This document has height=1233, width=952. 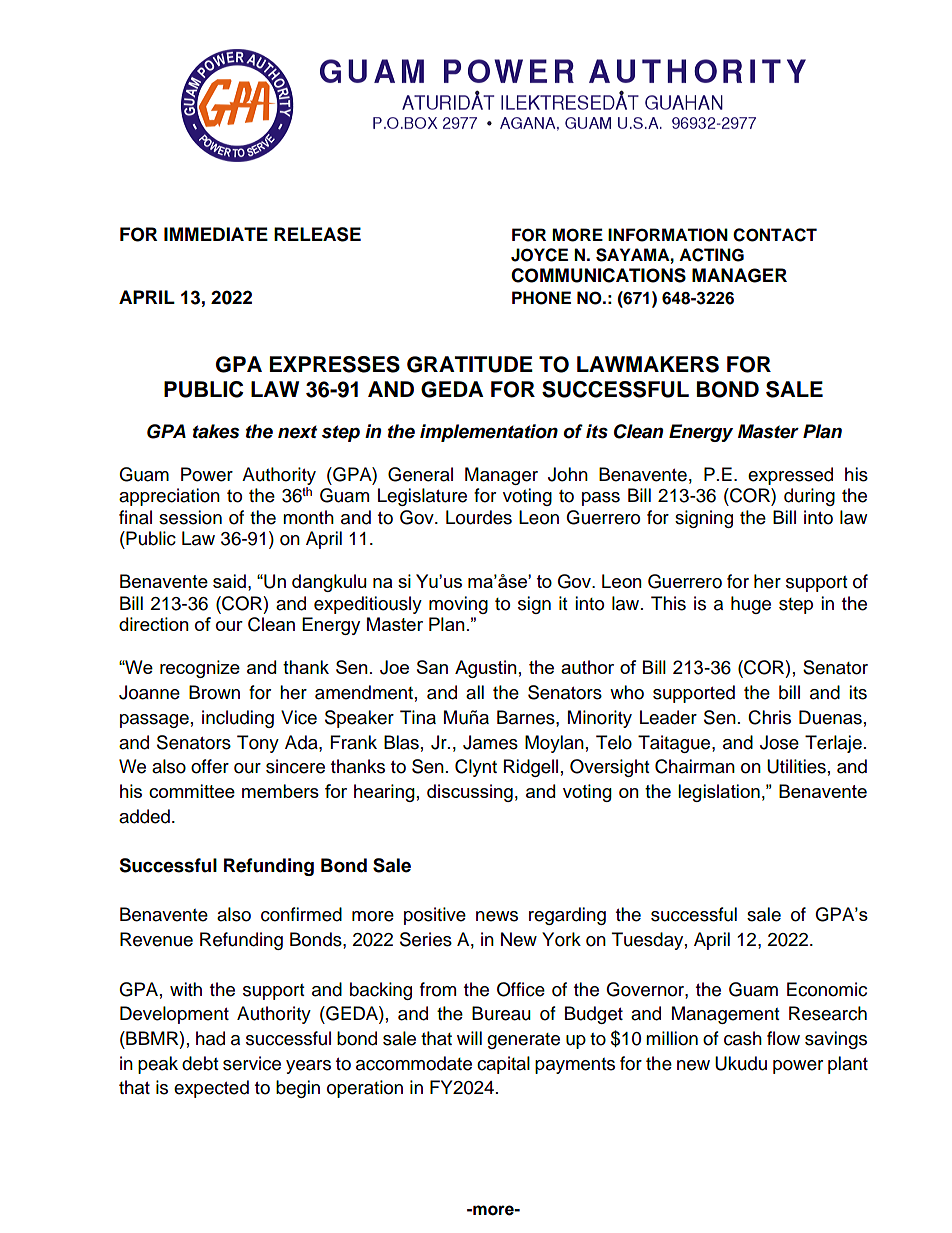 What do you see at coordinates (200, 1063) in the document?
I see `debt` at bounding box center [200, 1063].
